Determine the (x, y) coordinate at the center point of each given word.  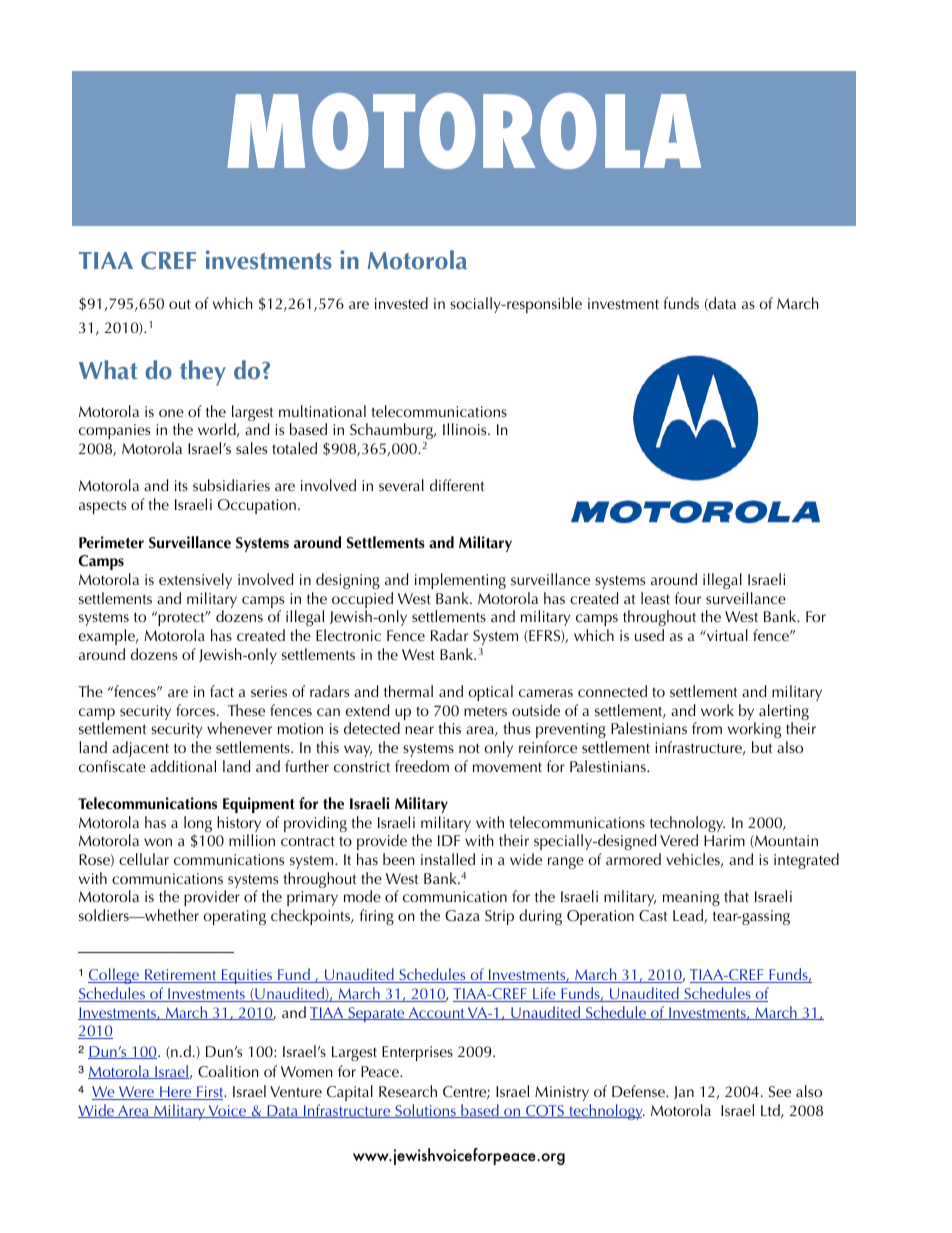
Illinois (466, 429)
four (688, 598)
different (457, 485)
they (203, 373)
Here (176, 1093)
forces (197, 710)
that (736, 896)
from (707, 728)
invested (401, 303)
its (181, 485)
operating (235, 917)
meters (485, 711)
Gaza (462, 916)
